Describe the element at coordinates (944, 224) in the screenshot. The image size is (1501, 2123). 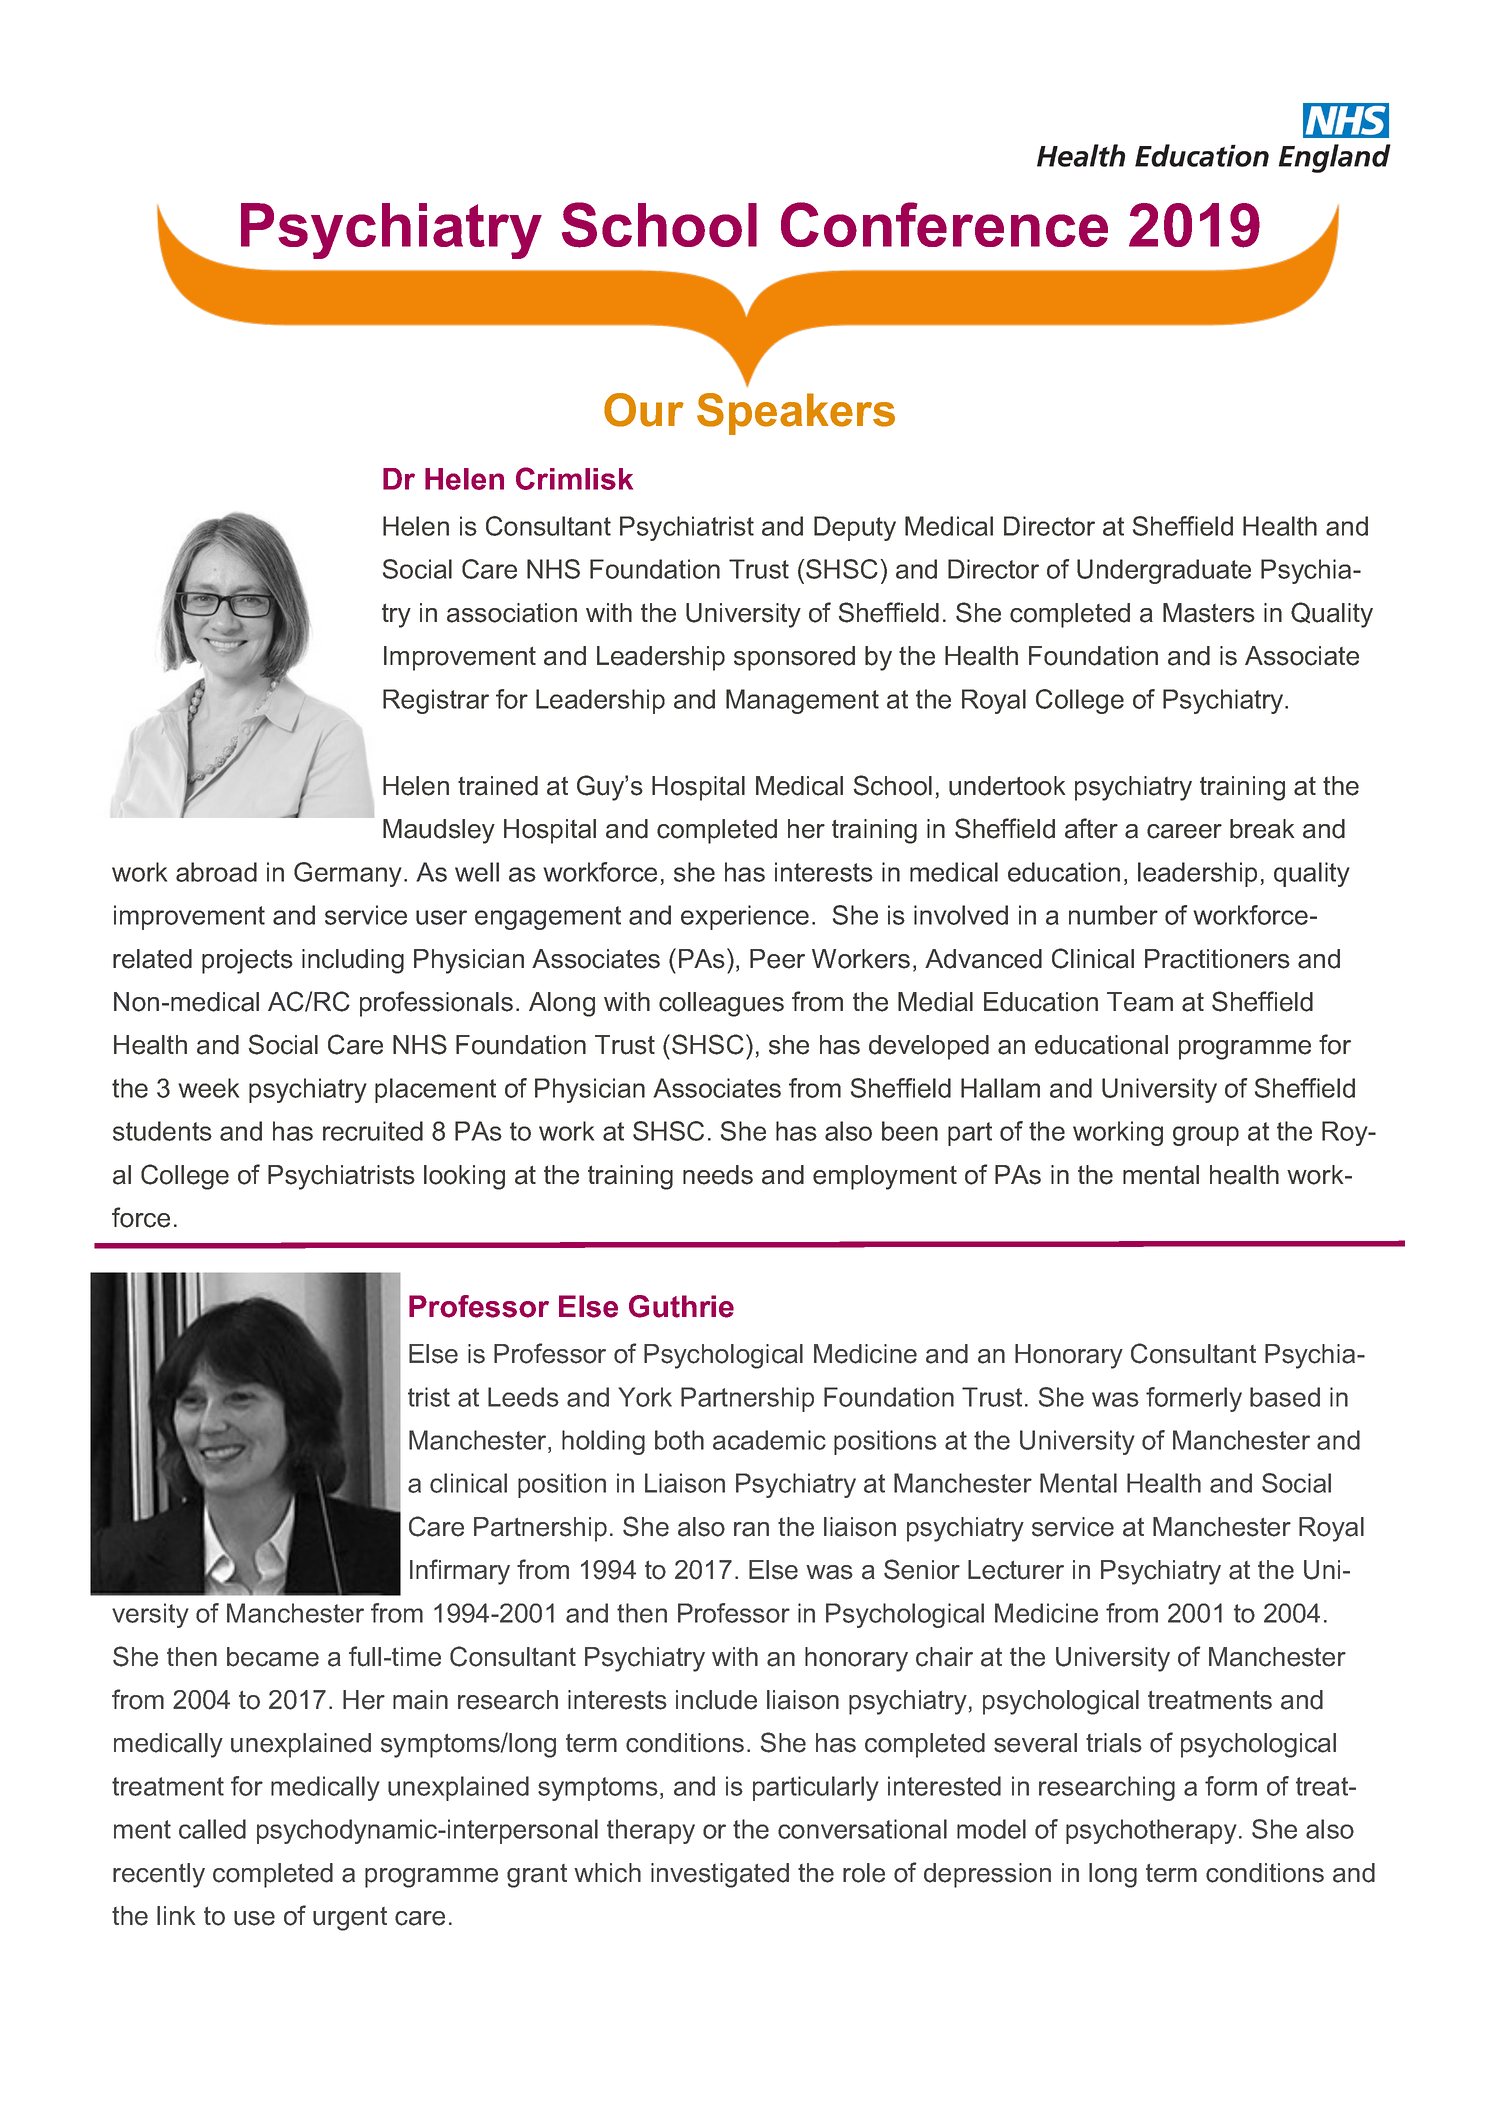
I see `Conference` at that location.
